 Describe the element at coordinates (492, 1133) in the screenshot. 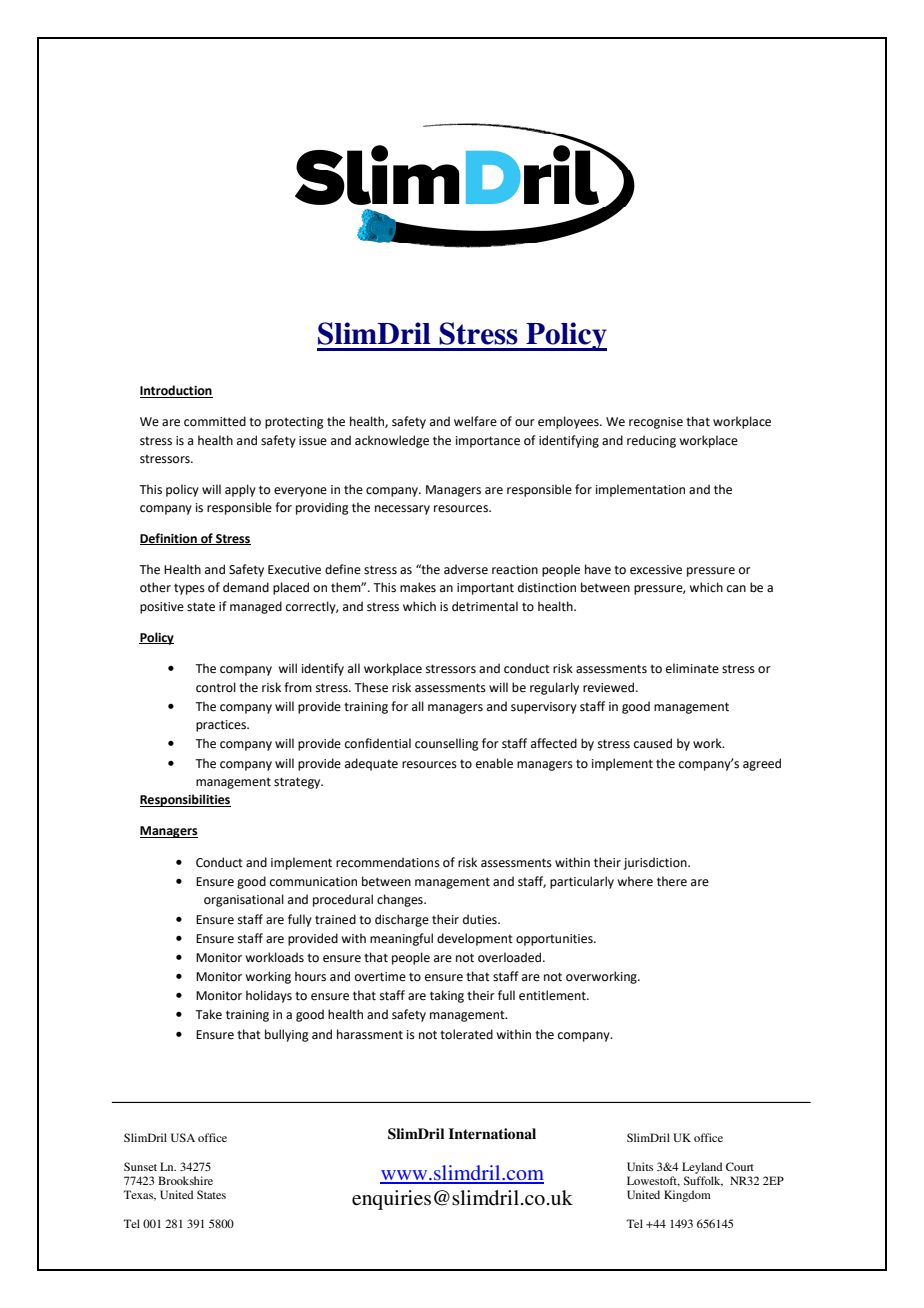

I see `International` at that location.
